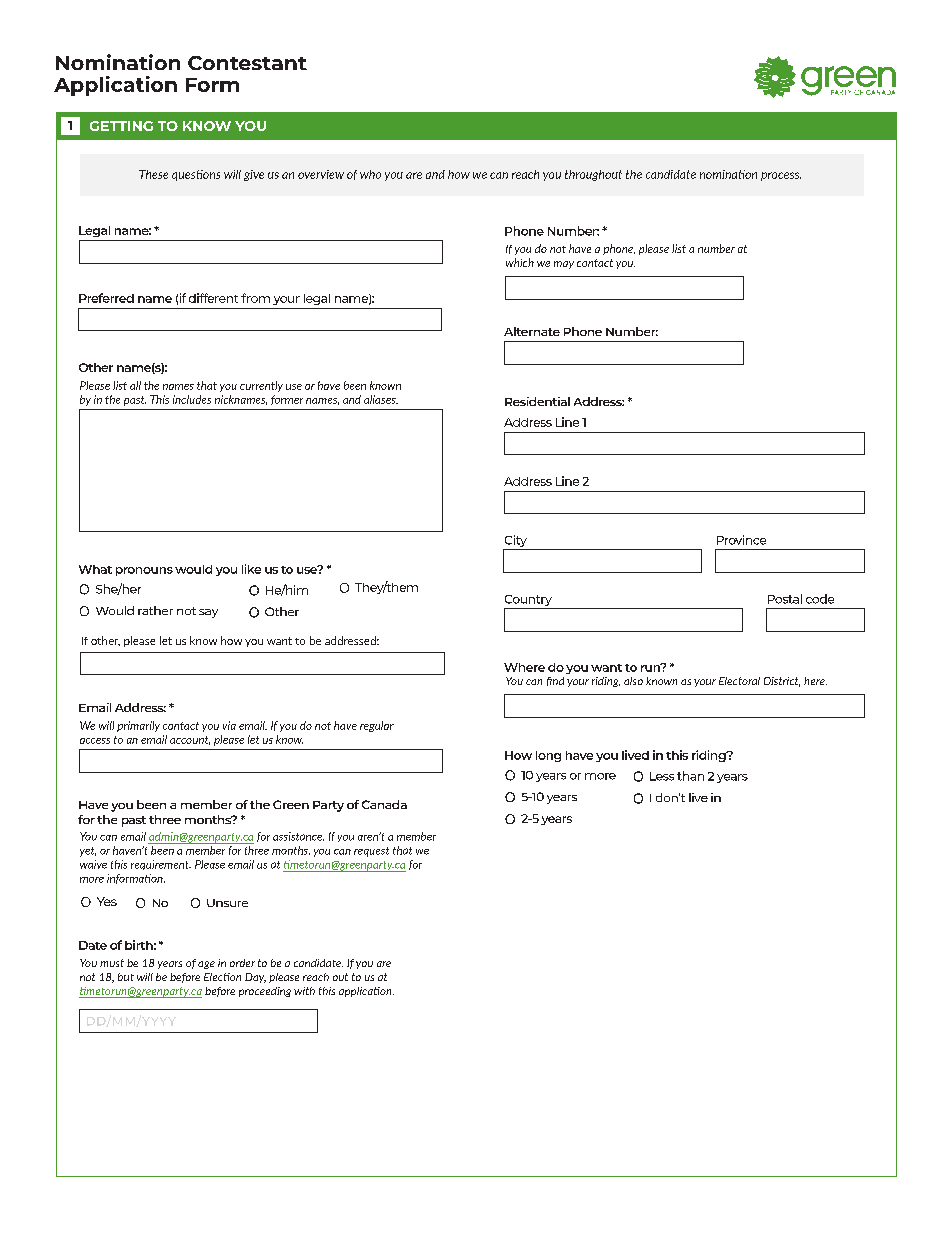 The image size is (952, 1233). Describe the element at coordinates (206, 965) in the screenshot. I see `age` at that location.
